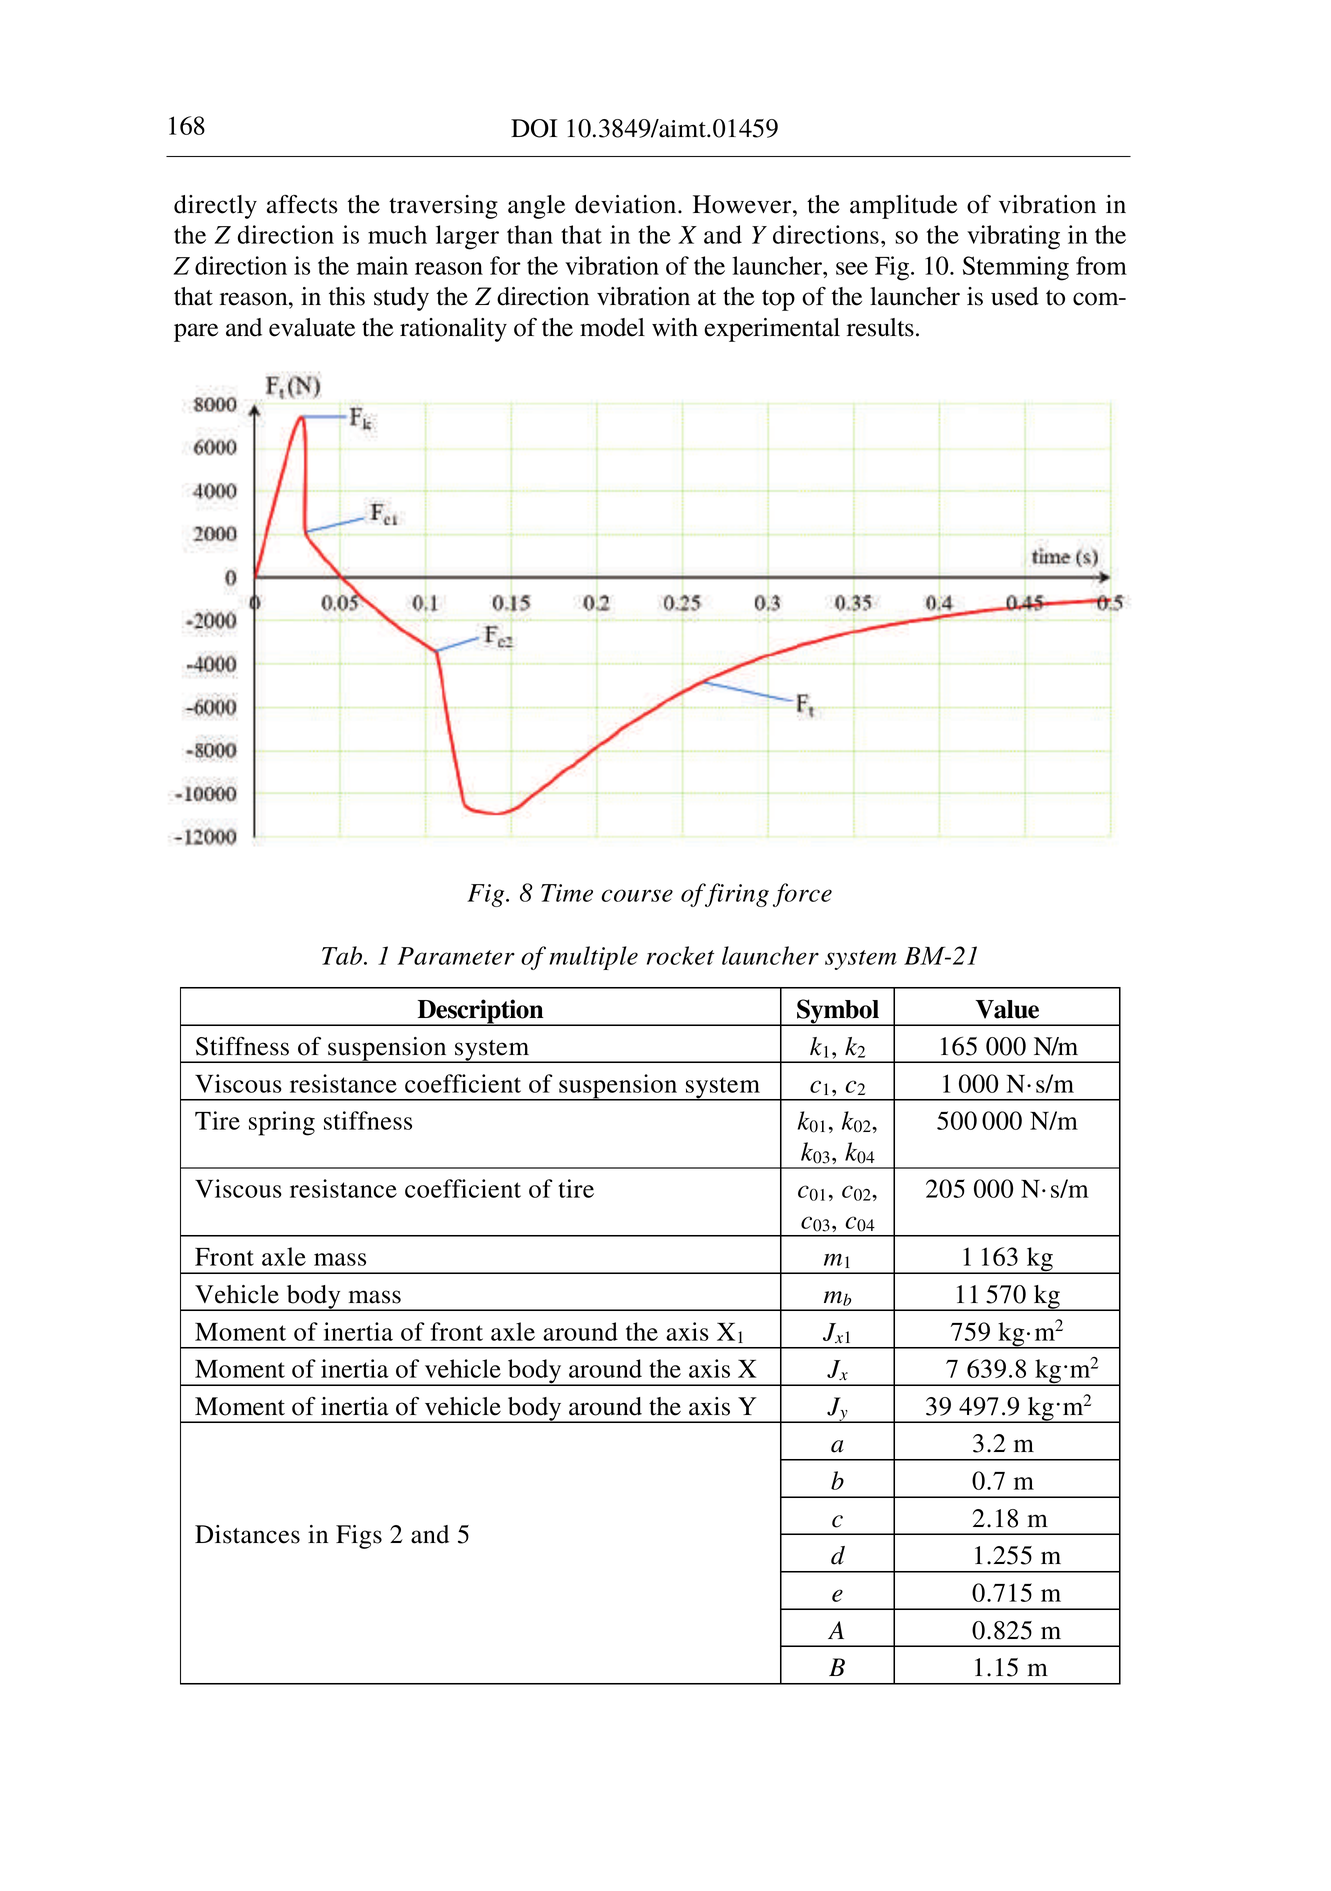 The width and height of the image is (1331, 1891). I want to click on multiple, so click(593, 958).
